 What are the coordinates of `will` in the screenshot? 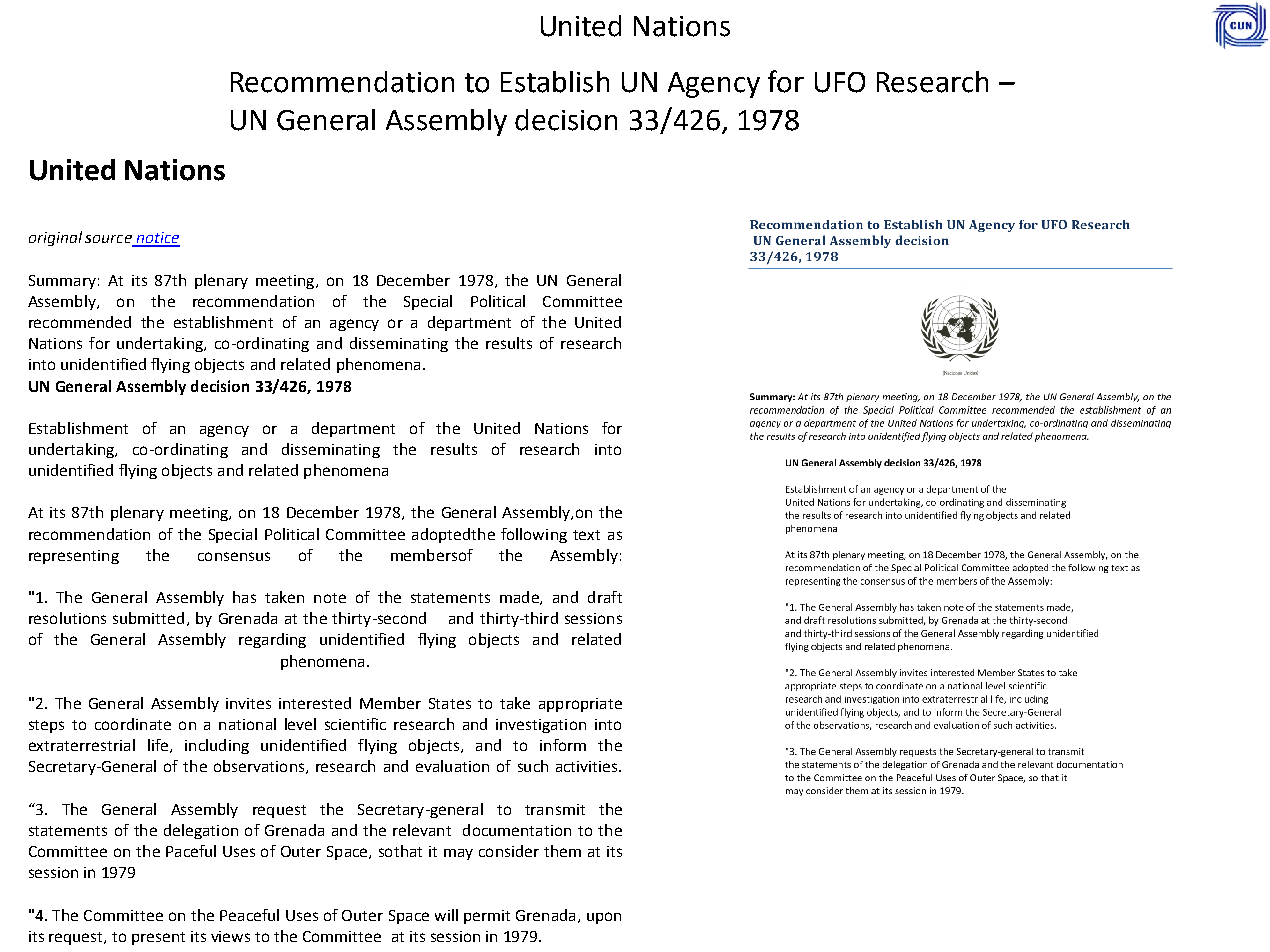 It's located at (446, 915).
